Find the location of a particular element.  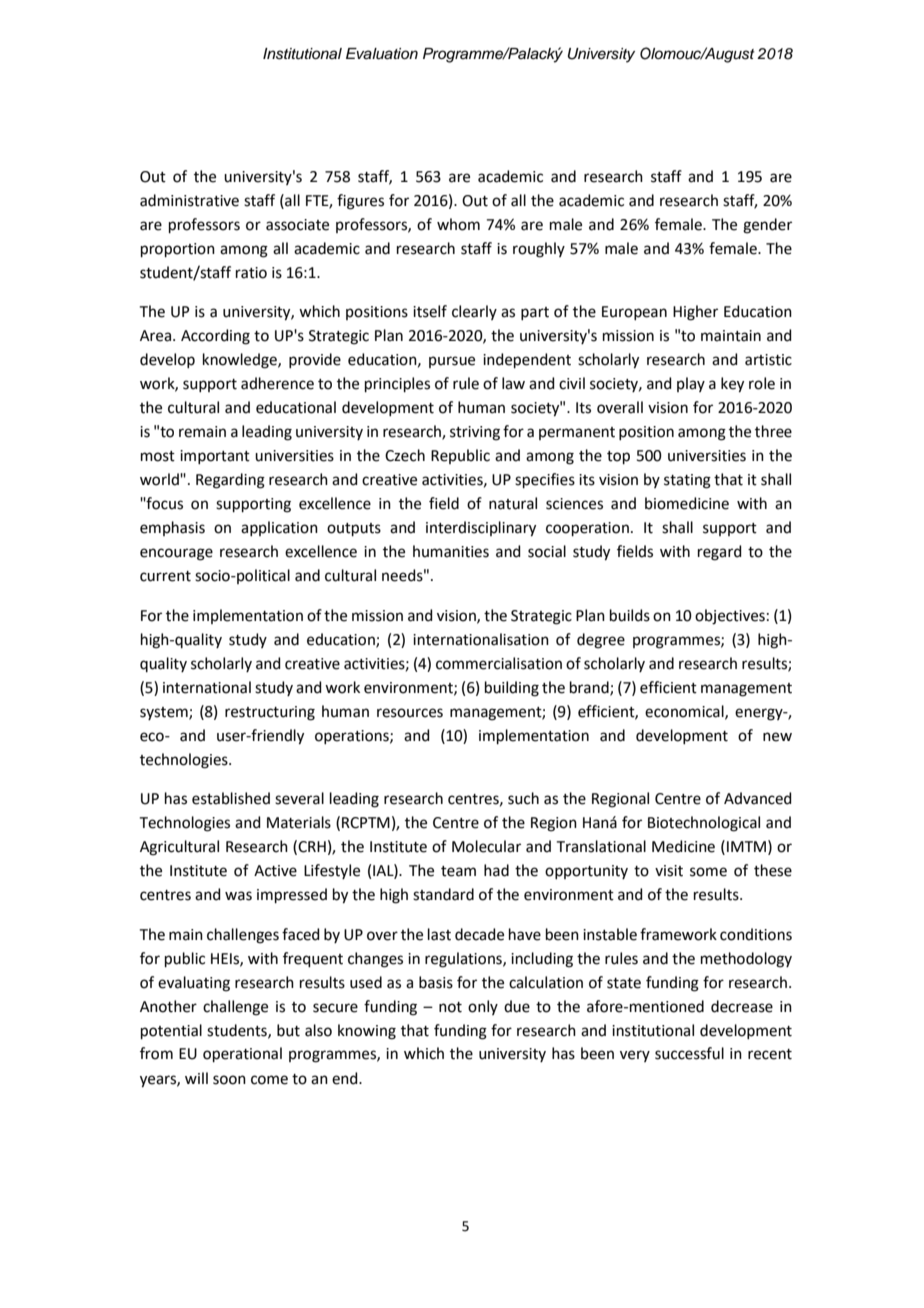

gender is located at coordinates (767, 226).
